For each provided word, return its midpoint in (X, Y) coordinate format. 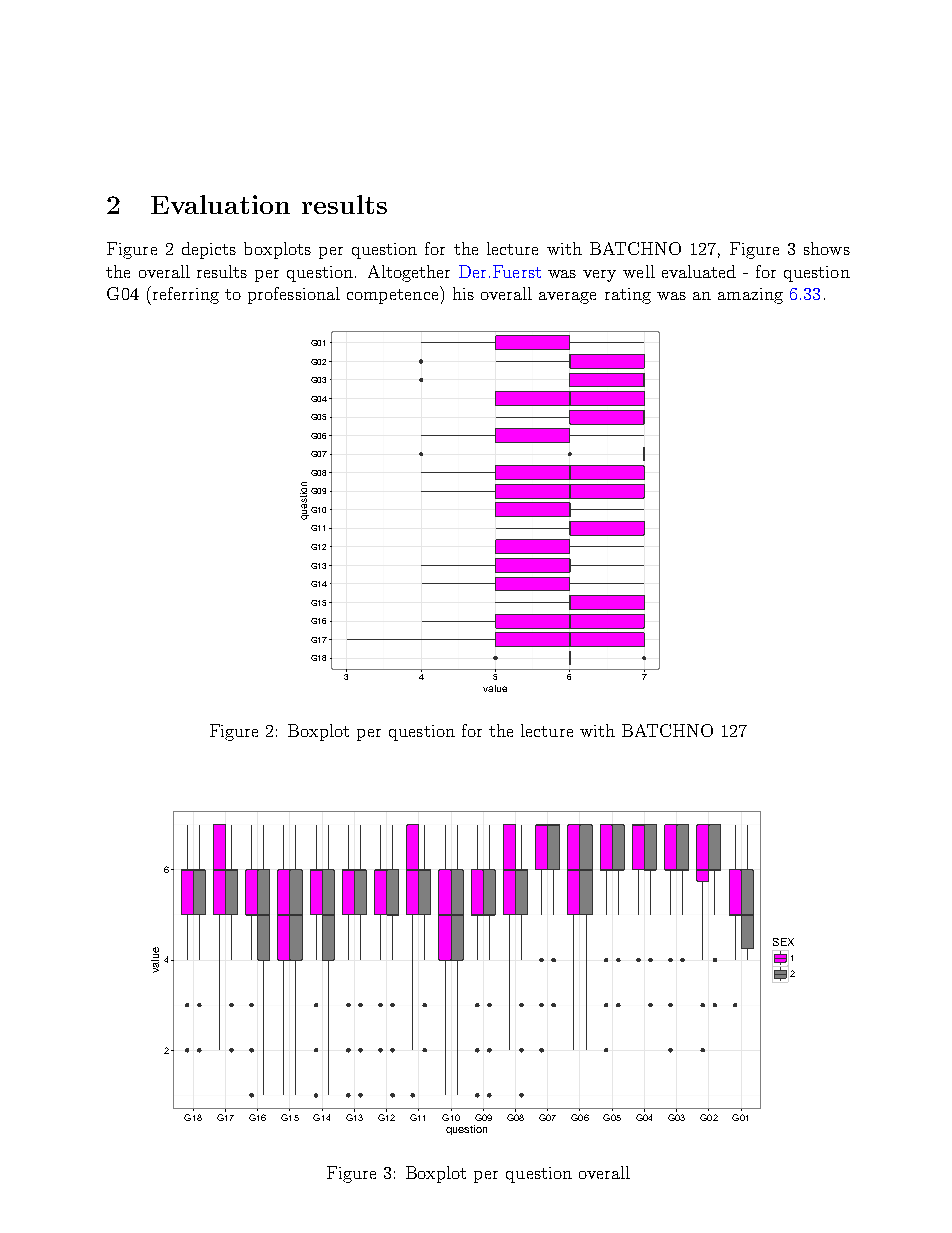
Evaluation (220, 204)
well (639, 271)
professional (294, 295)
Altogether (409, 273)
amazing (750, 296)
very (599, 276)
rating (628, 296)
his (463, 293)
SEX (783, 942)
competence (394, 295)
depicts (209, 250)
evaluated (699, 271)
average (567, 298)
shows (827, 248)
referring (184, 295)
